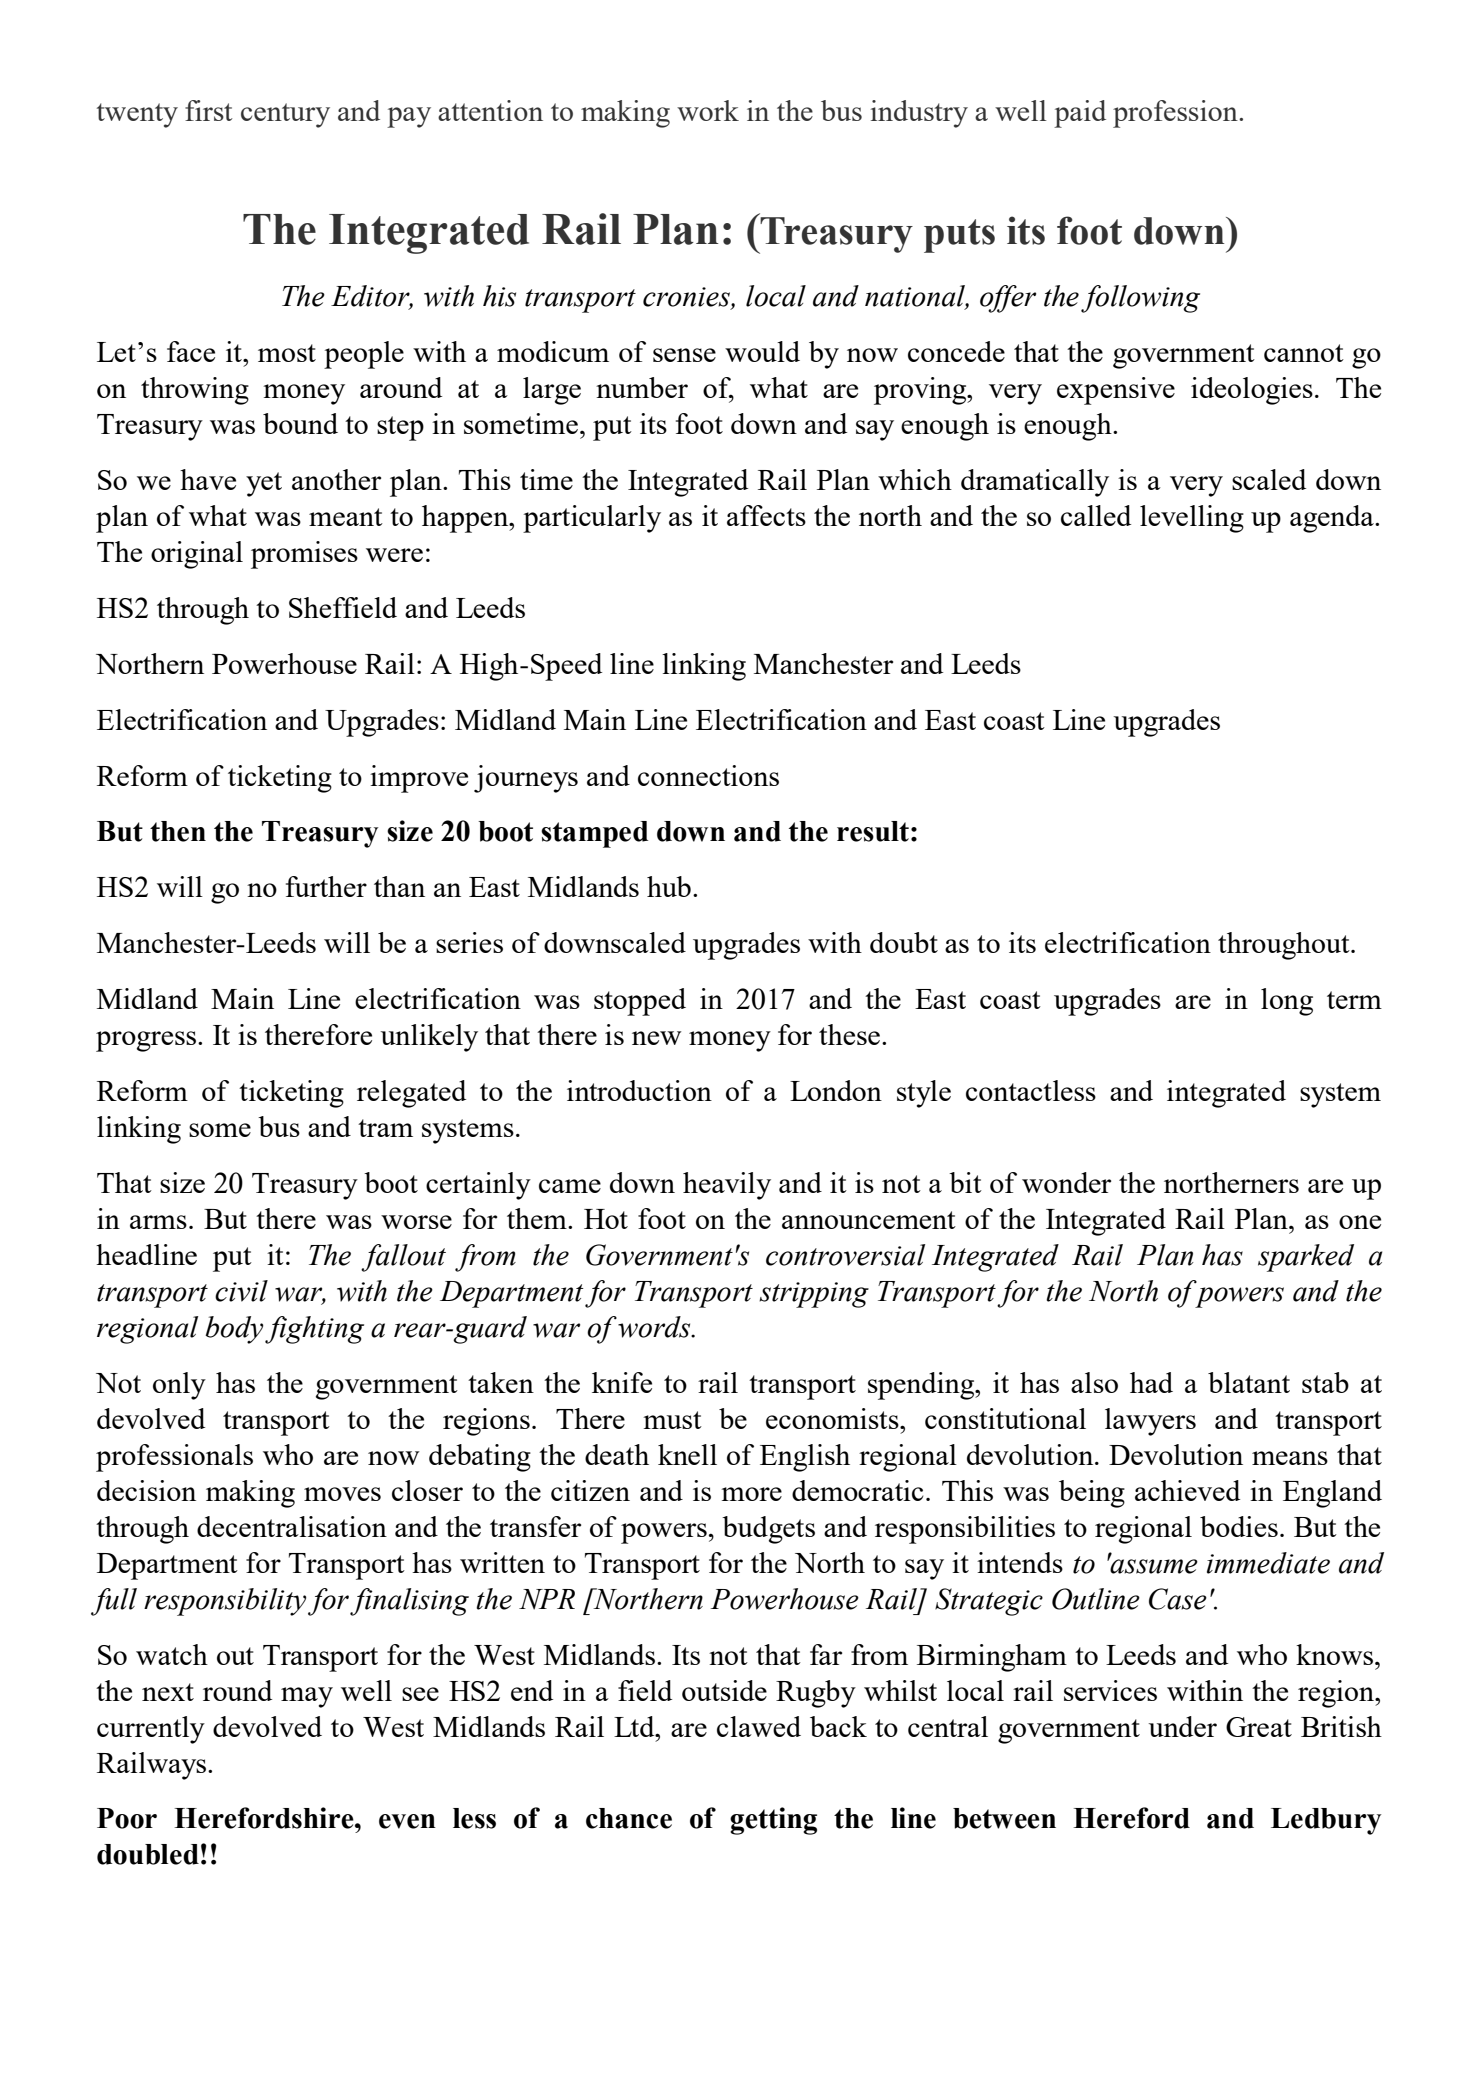  What do you see at coordinates (285, 115) in the image?
I see `century` at bounding box center [285, 115].
